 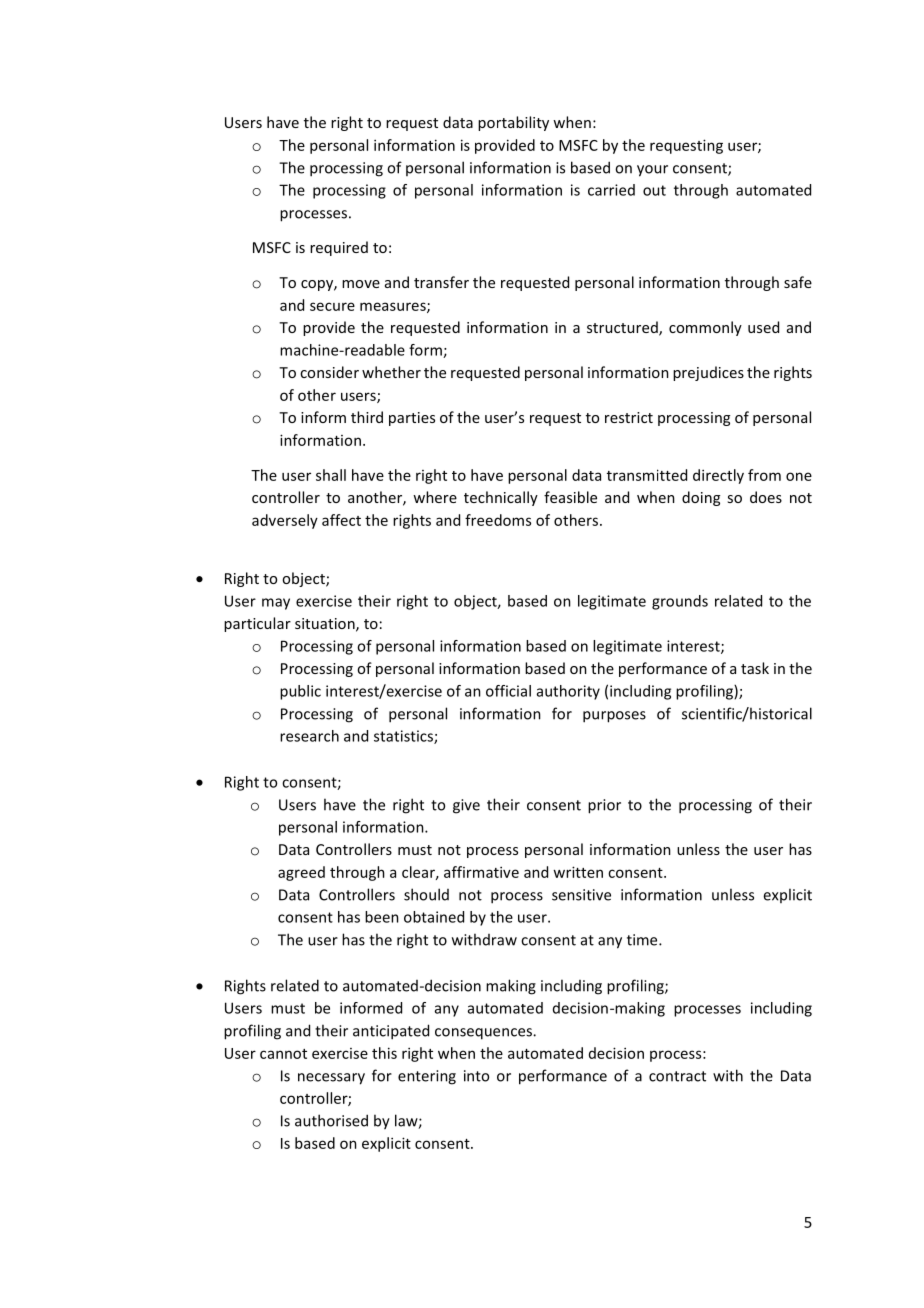 I want to click on your, so click(x=652, y=171).
